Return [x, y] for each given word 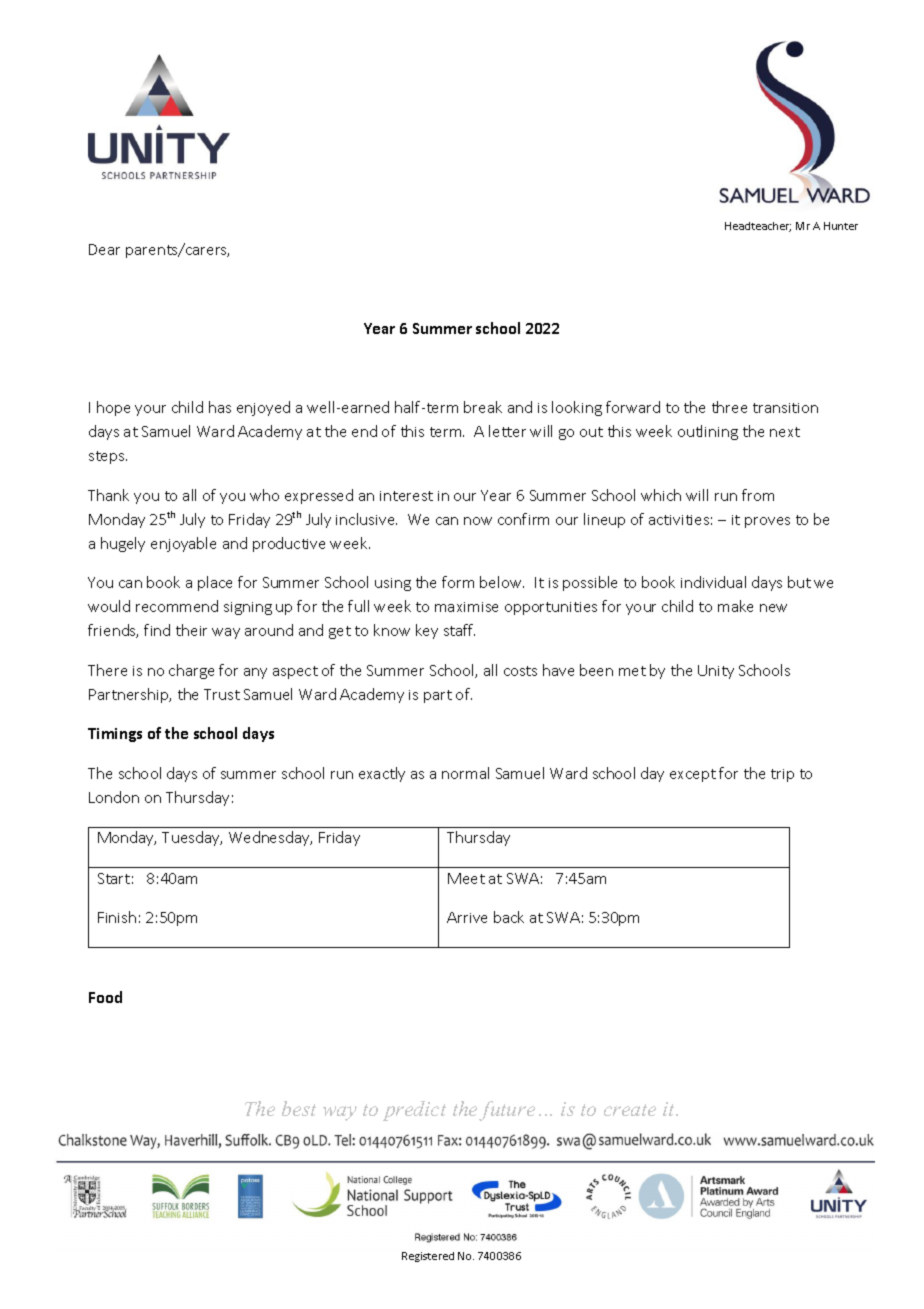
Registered [428, 1257]
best [299, 1108]
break [483, 407]
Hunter [841, 226]
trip [782, 775]
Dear [104, 249]
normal [465, 773]
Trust [222, 694]
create [630, 1110]
